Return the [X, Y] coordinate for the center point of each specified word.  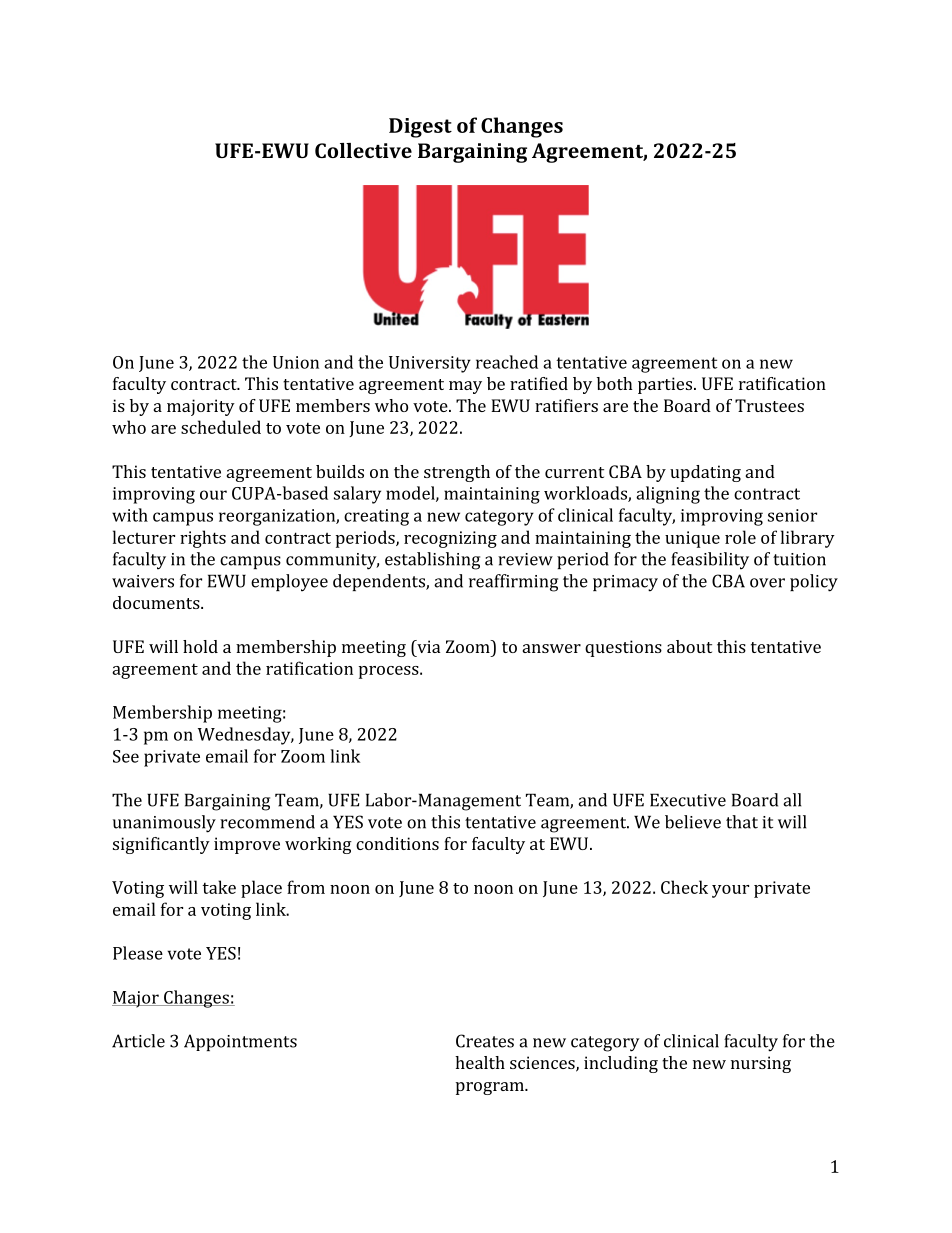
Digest [420, 128]
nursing [761, 1064]
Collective [363, 150]
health [480, 1062]
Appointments [240, 1042]
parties [666, 385]
